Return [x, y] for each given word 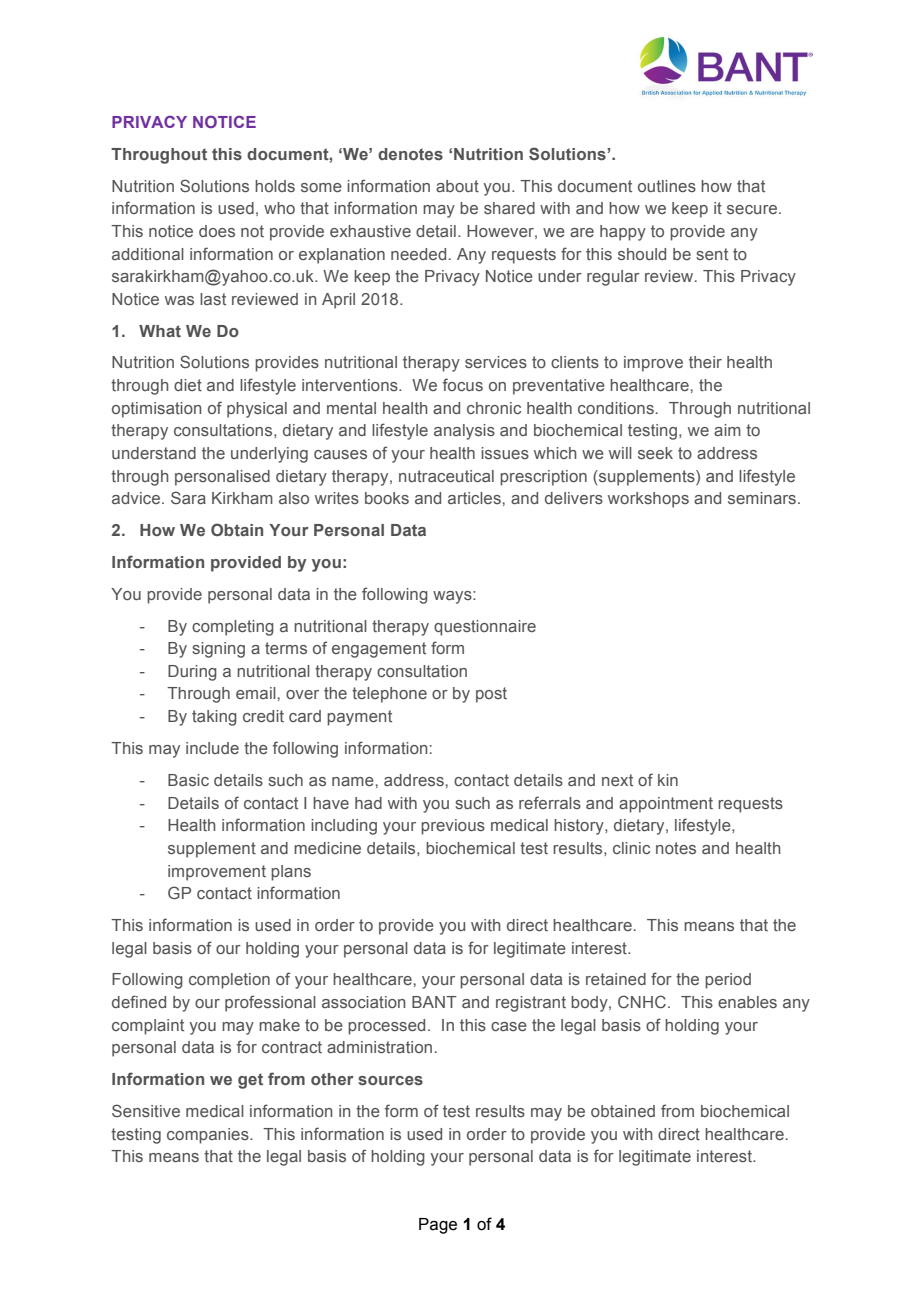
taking [214, 718]
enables [747, 1002]
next [617, 780]
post [491, 695]
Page [438, 1226]
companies [209, 1136]
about [457, 186]
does [217, 231]
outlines [667, 186]
